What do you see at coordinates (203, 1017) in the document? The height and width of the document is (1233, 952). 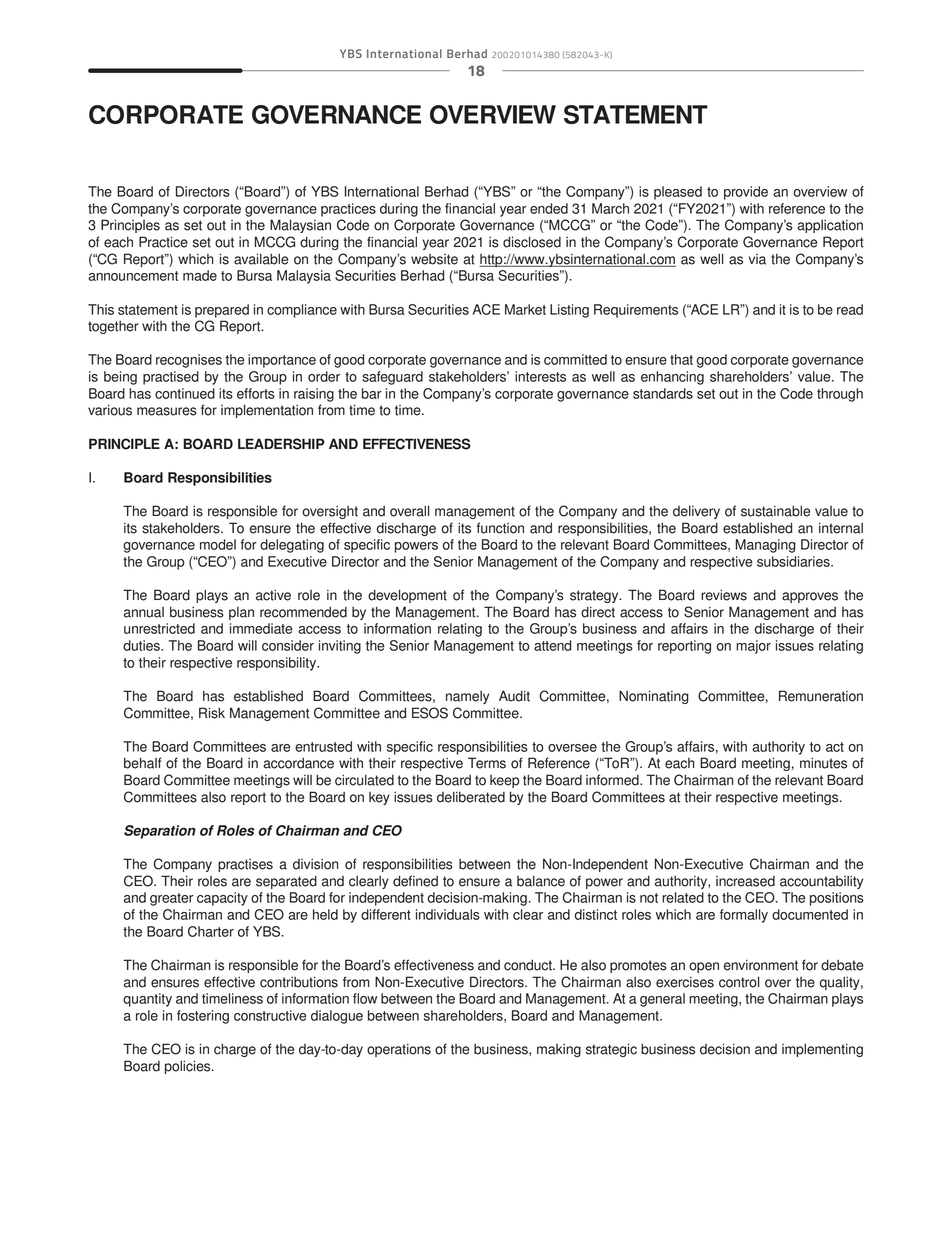 I see `fostering` at bounding box center [203, 1017].
